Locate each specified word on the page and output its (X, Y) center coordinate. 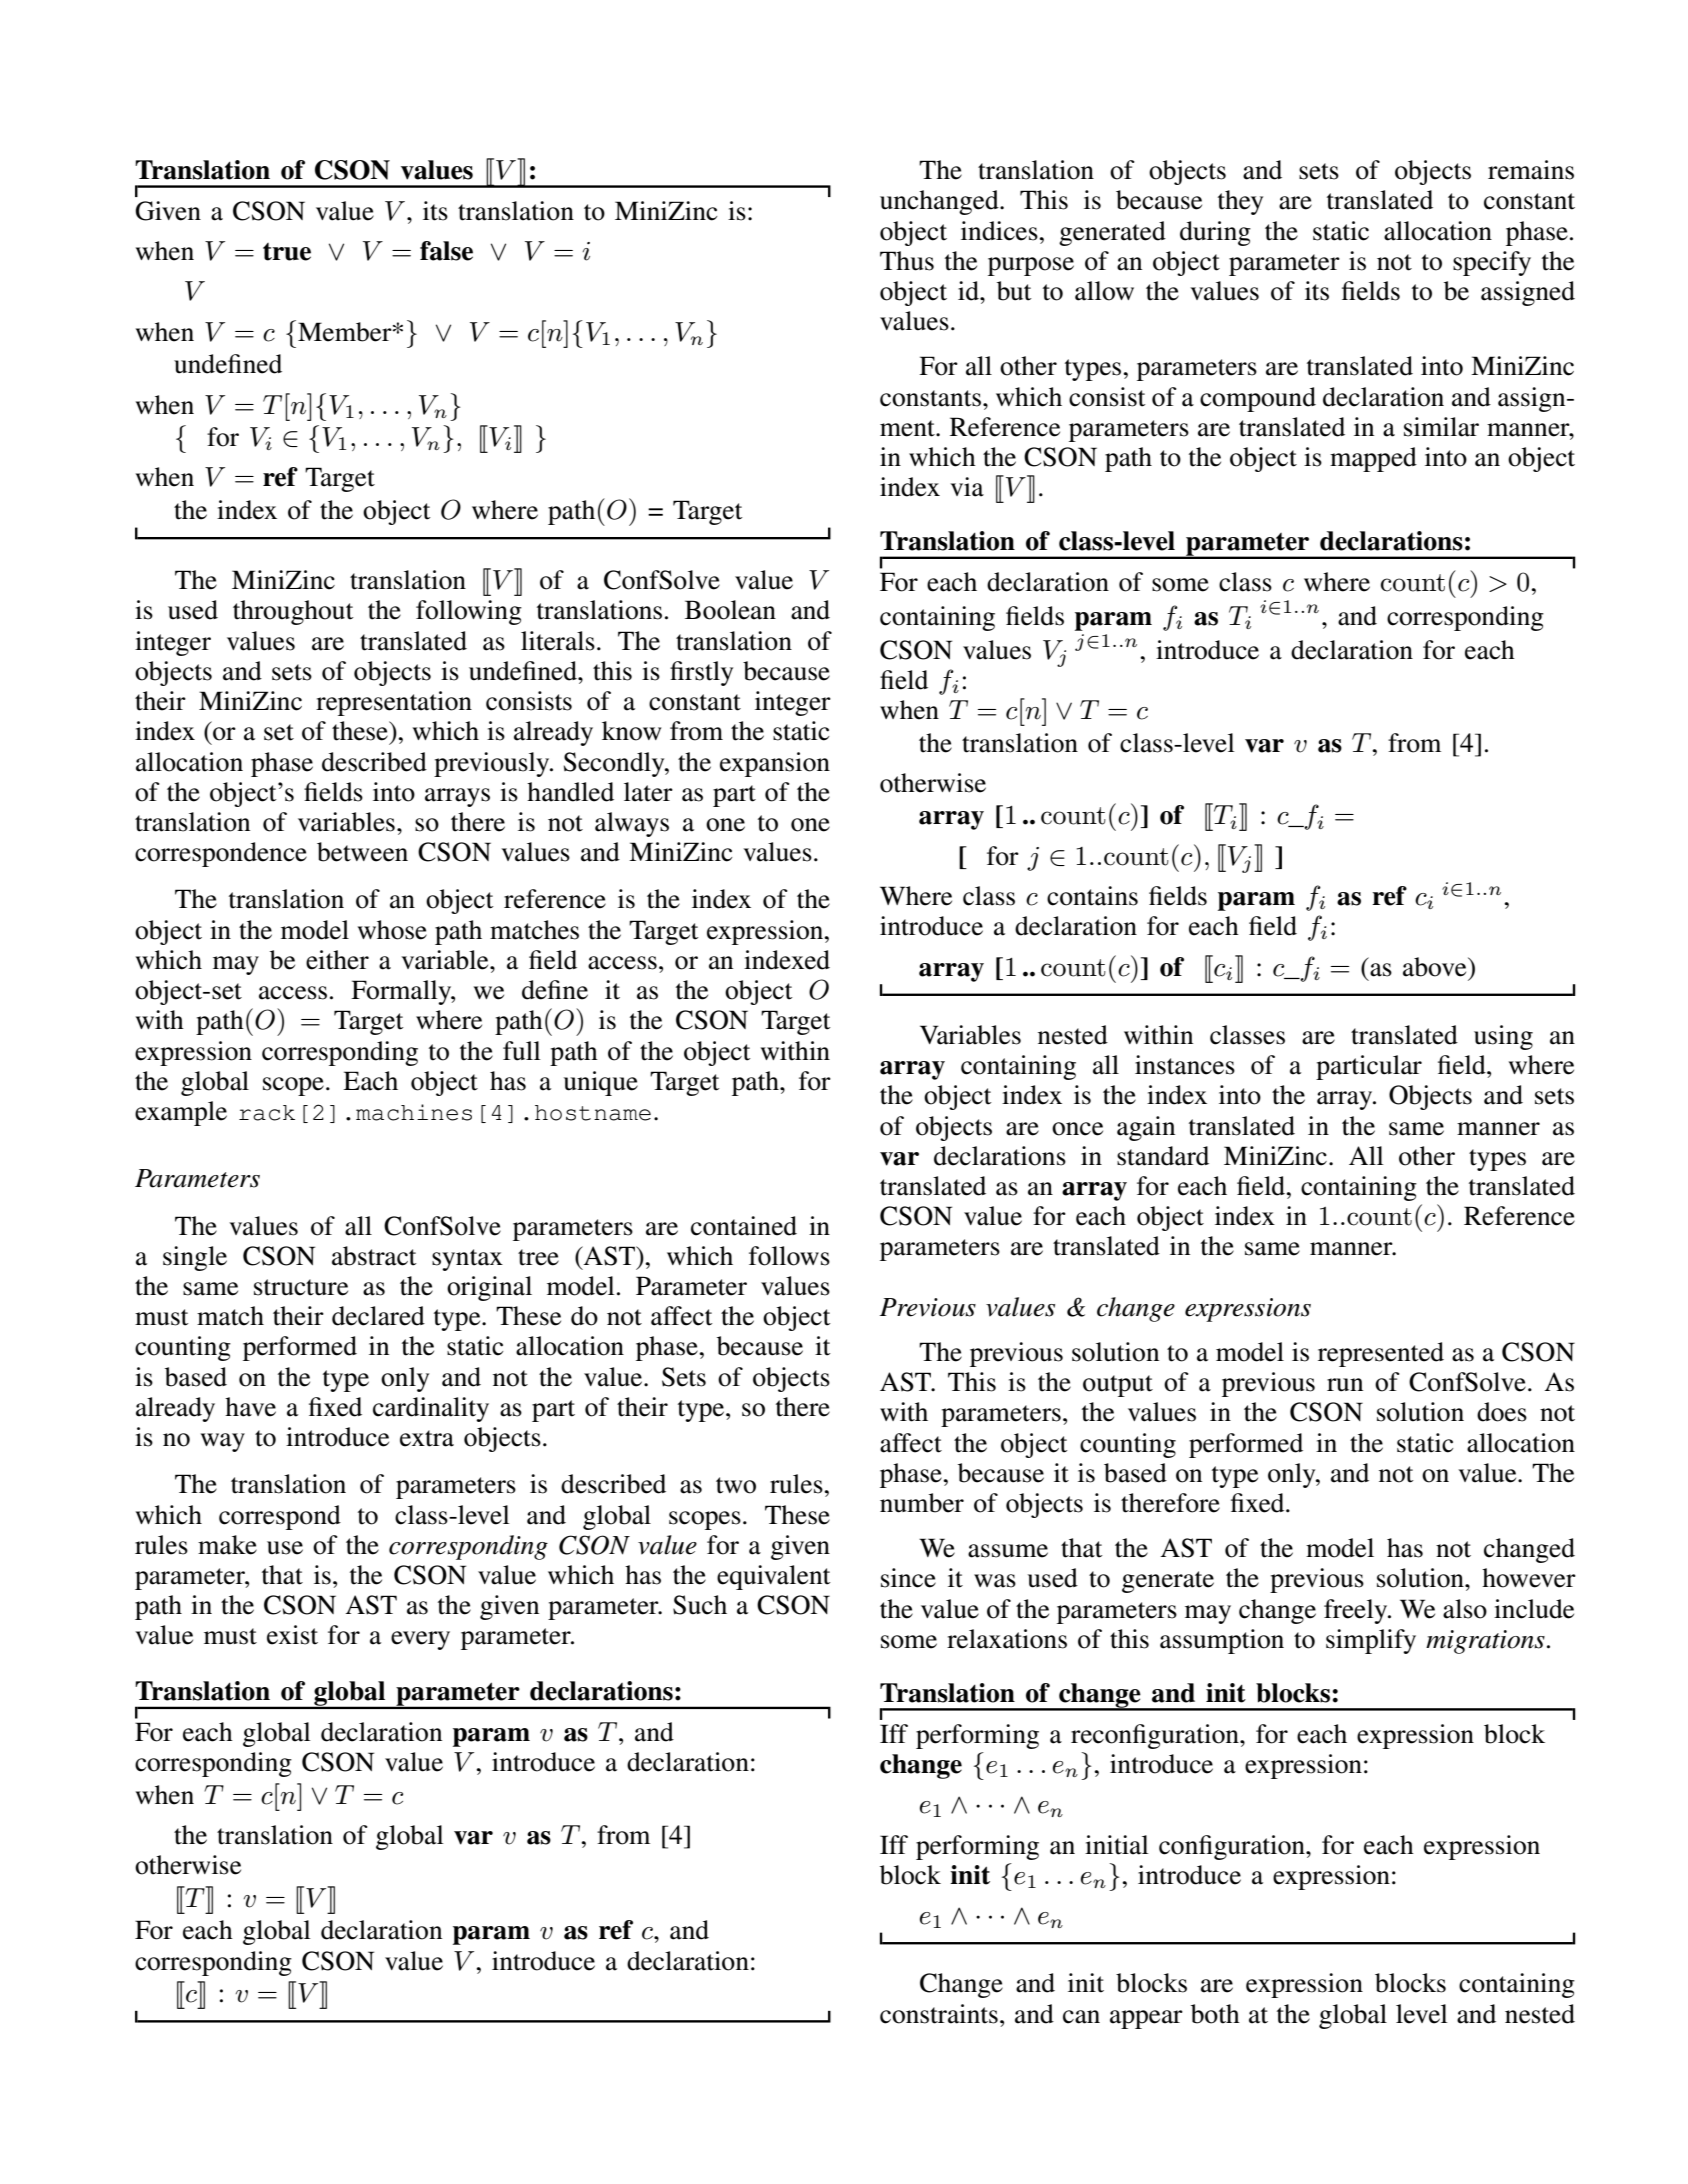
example (181, 1113)
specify (1492, 263)
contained (744, 1226)
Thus (907, 261)
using (1503, 1037)
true (287, 252)
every (420, 1640)
